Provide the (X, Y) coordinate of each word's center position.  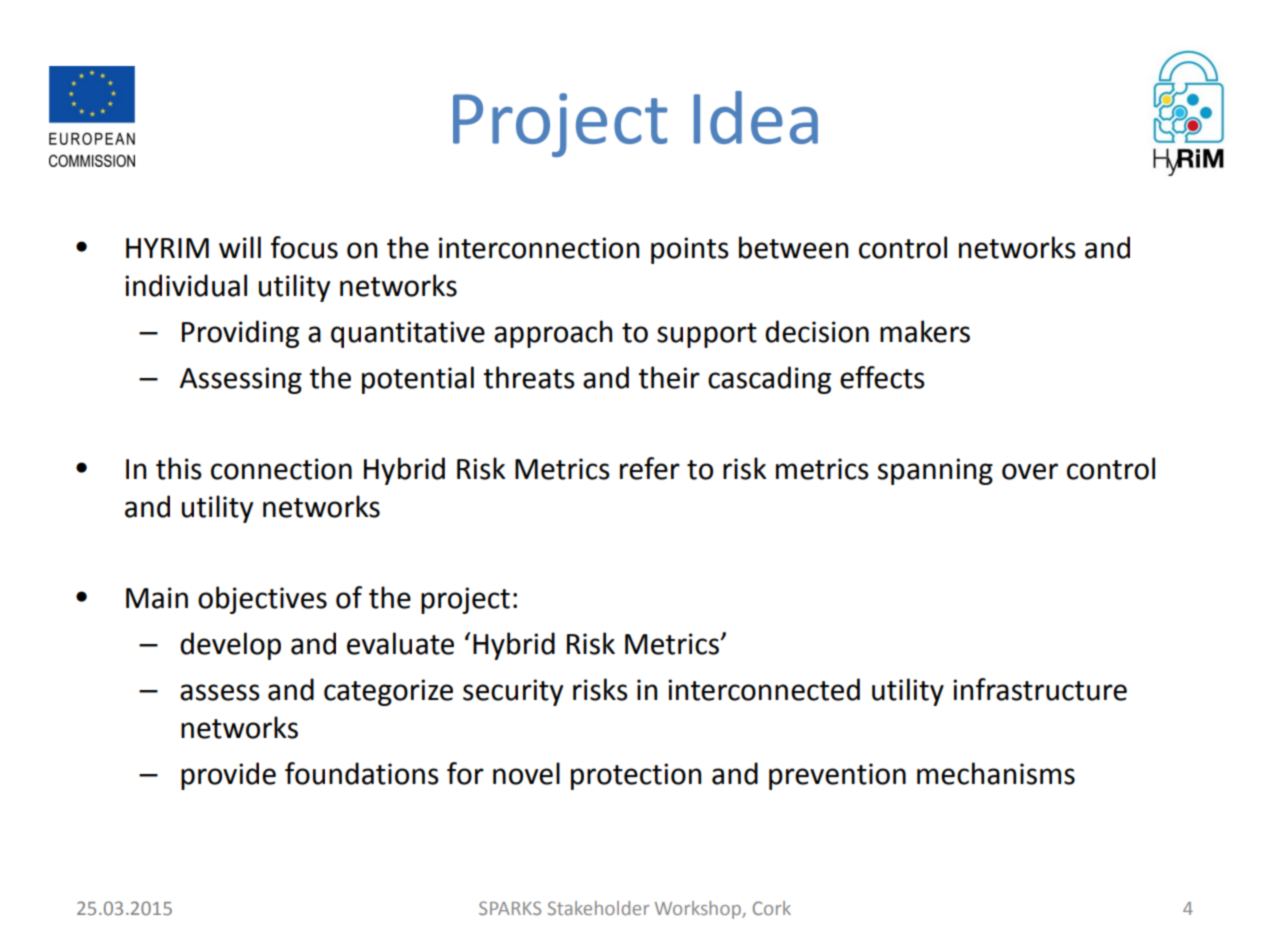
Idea (756, 117)
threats (529, 377)
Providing (240, 334)
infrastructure (1040, 689)
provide (228, 776)
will (240, 247)
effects (882, 377)
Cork (772, 908)
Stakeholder (598, 908)
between (793, 247)
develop (230, 646)
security (513, 692)
